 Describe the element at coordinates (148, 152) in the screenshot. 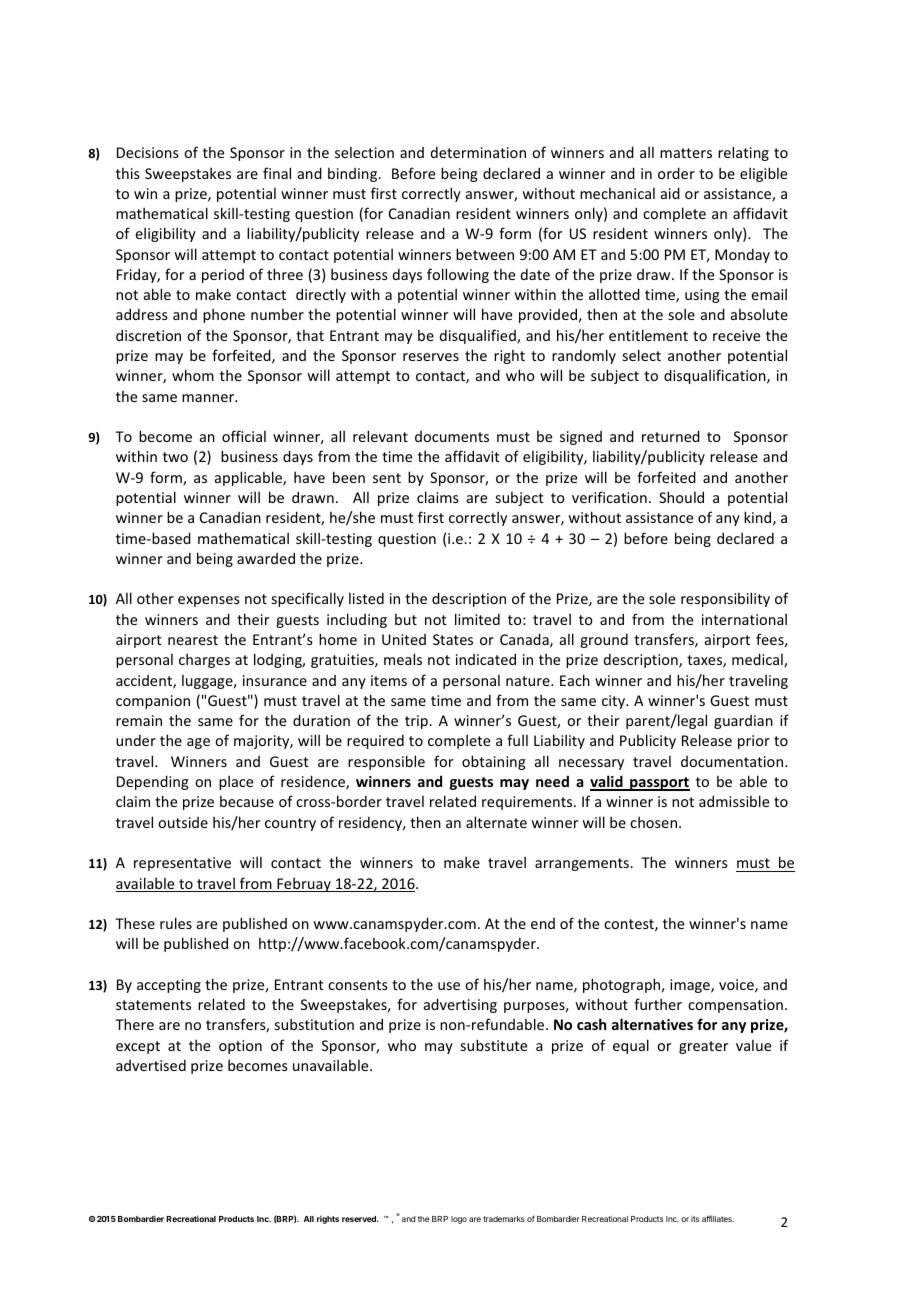

I see `Decisions` at that location.
